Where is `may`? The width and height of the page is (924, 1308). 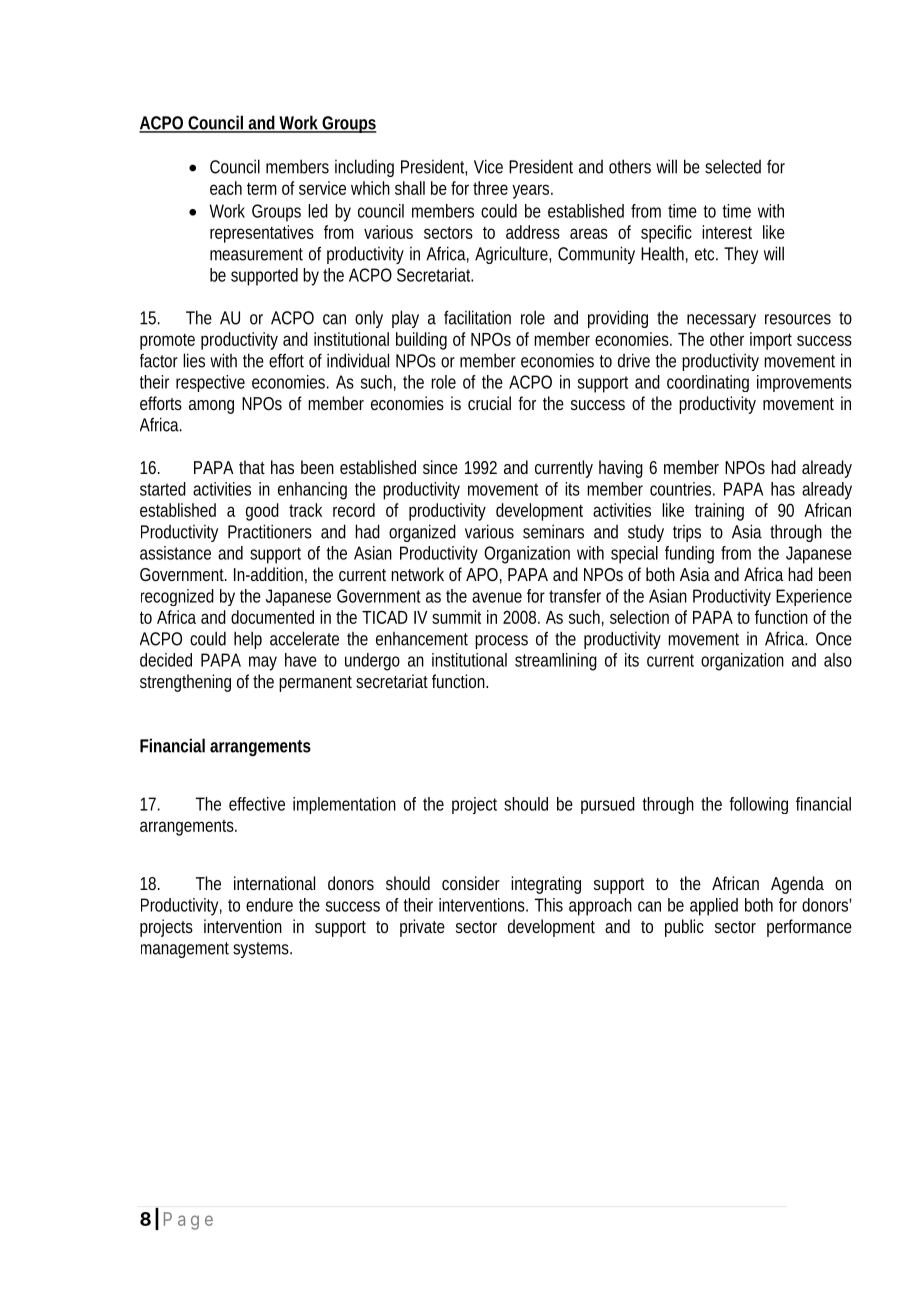 may is located at coordinates (263, 663).
